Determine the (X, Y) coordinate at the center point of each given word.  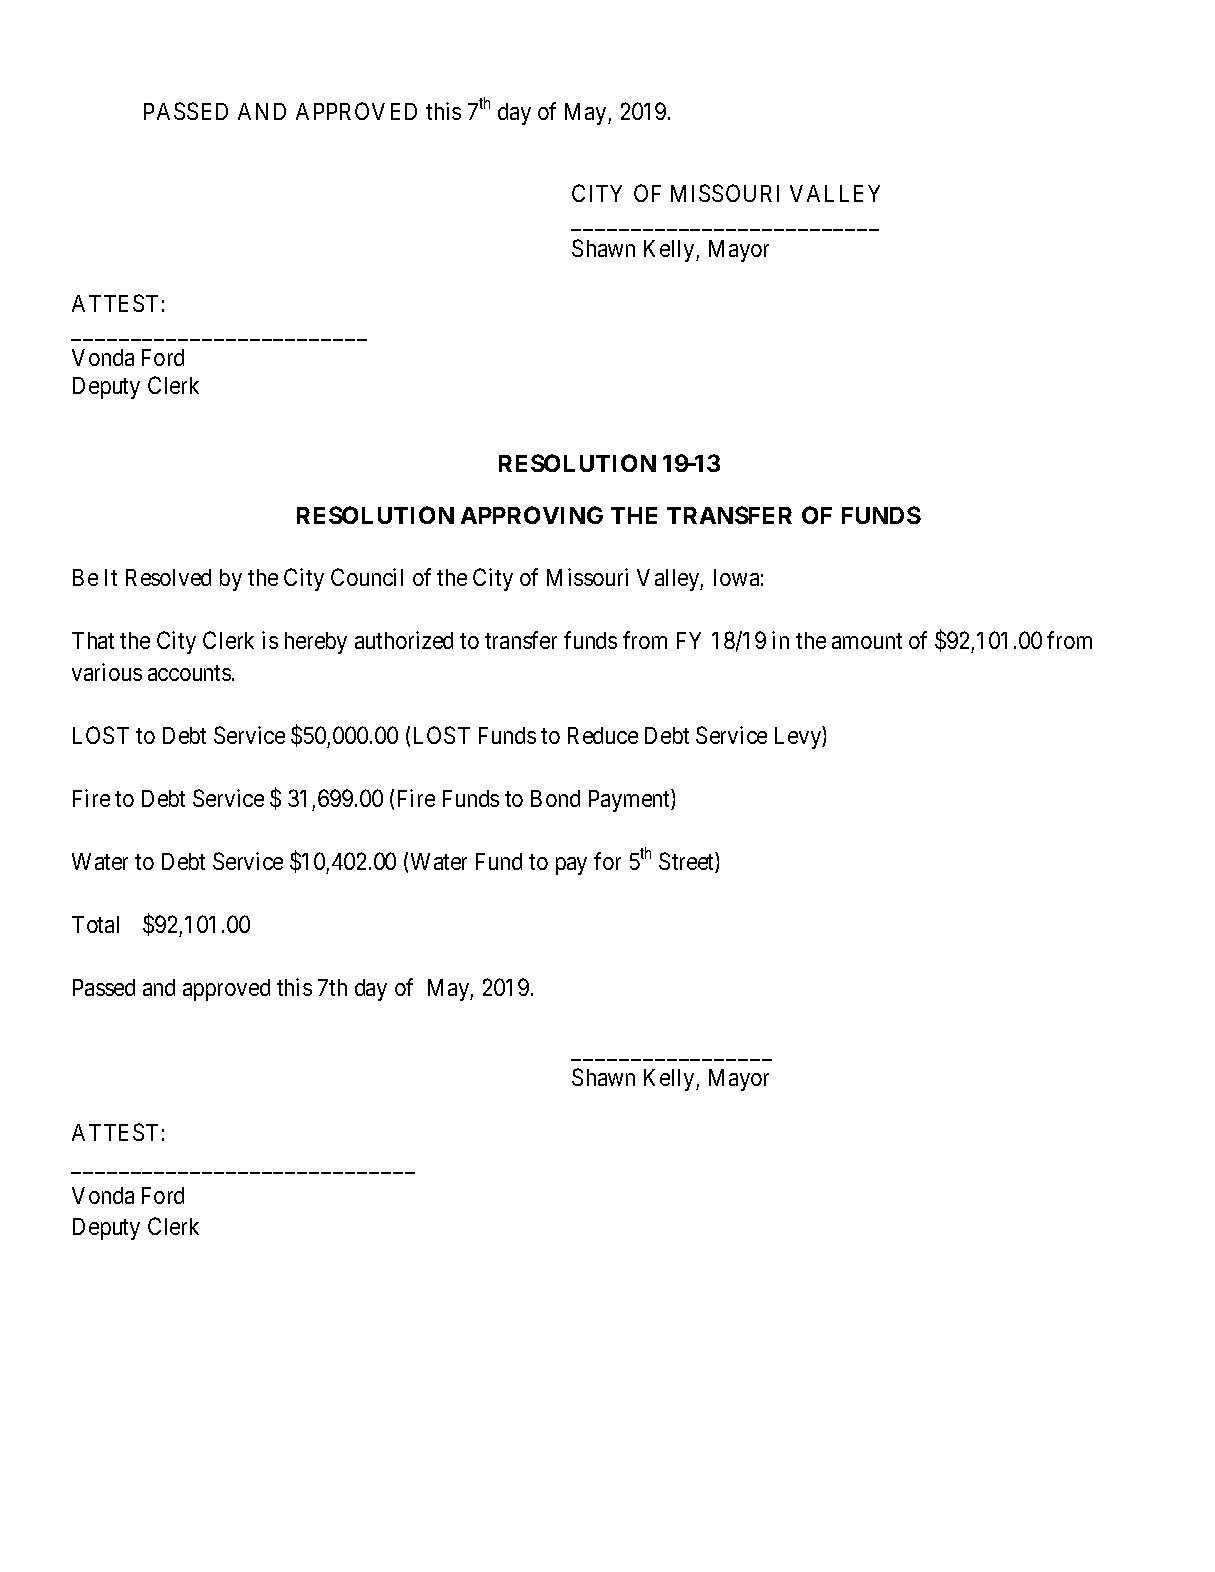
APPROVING (532, 515)
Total (95, 924)
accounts (189, 673)
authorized (404, 640)
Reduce (603, 735)
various (107, 672)
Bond (555, 798)
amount (867, 641)
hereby (316, 643)
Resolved (168, 577)
